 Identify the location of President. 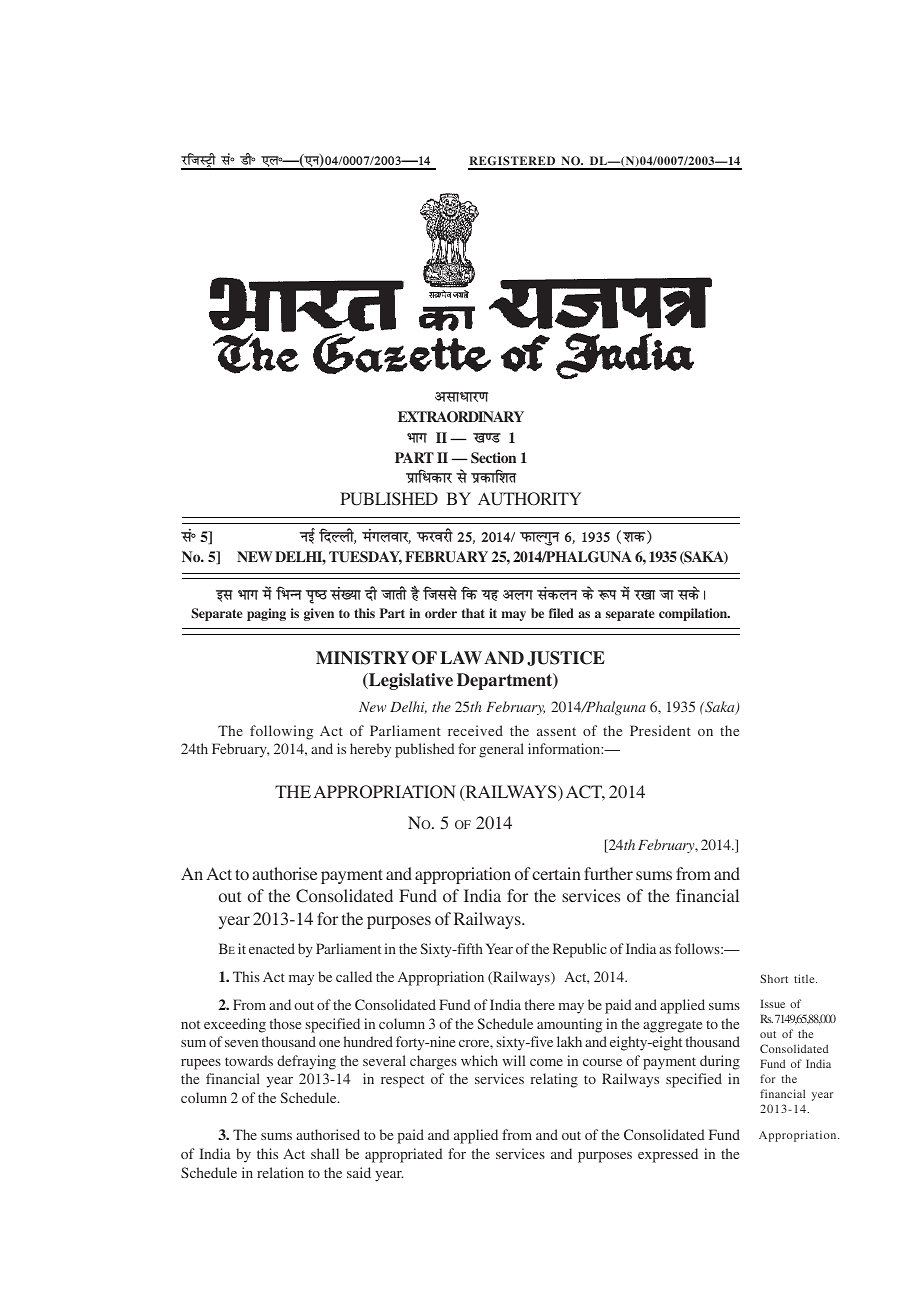
(660, 730).
